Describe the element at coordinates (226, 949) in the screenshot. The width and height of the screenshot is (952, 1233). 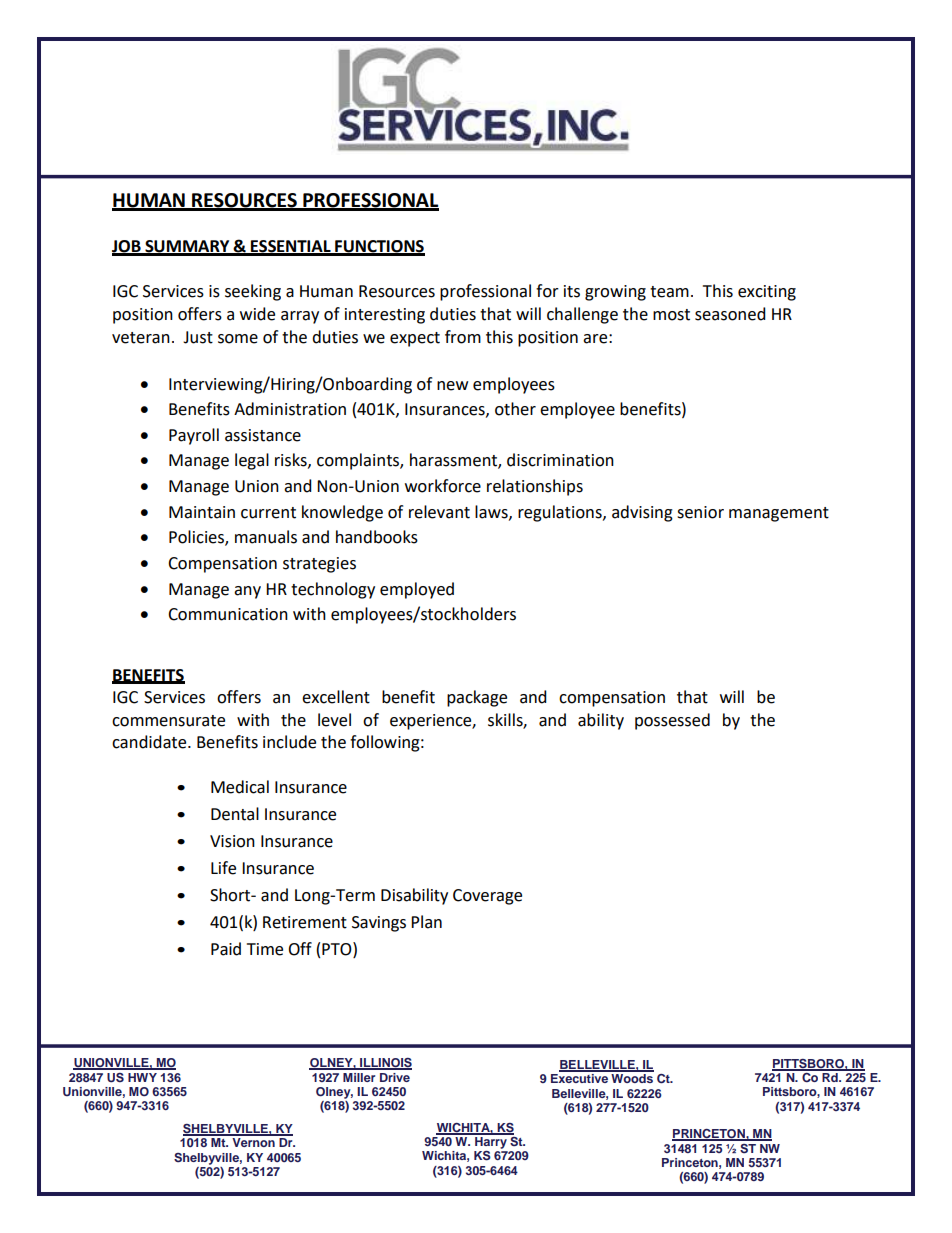
I see `Paid` at that location.
